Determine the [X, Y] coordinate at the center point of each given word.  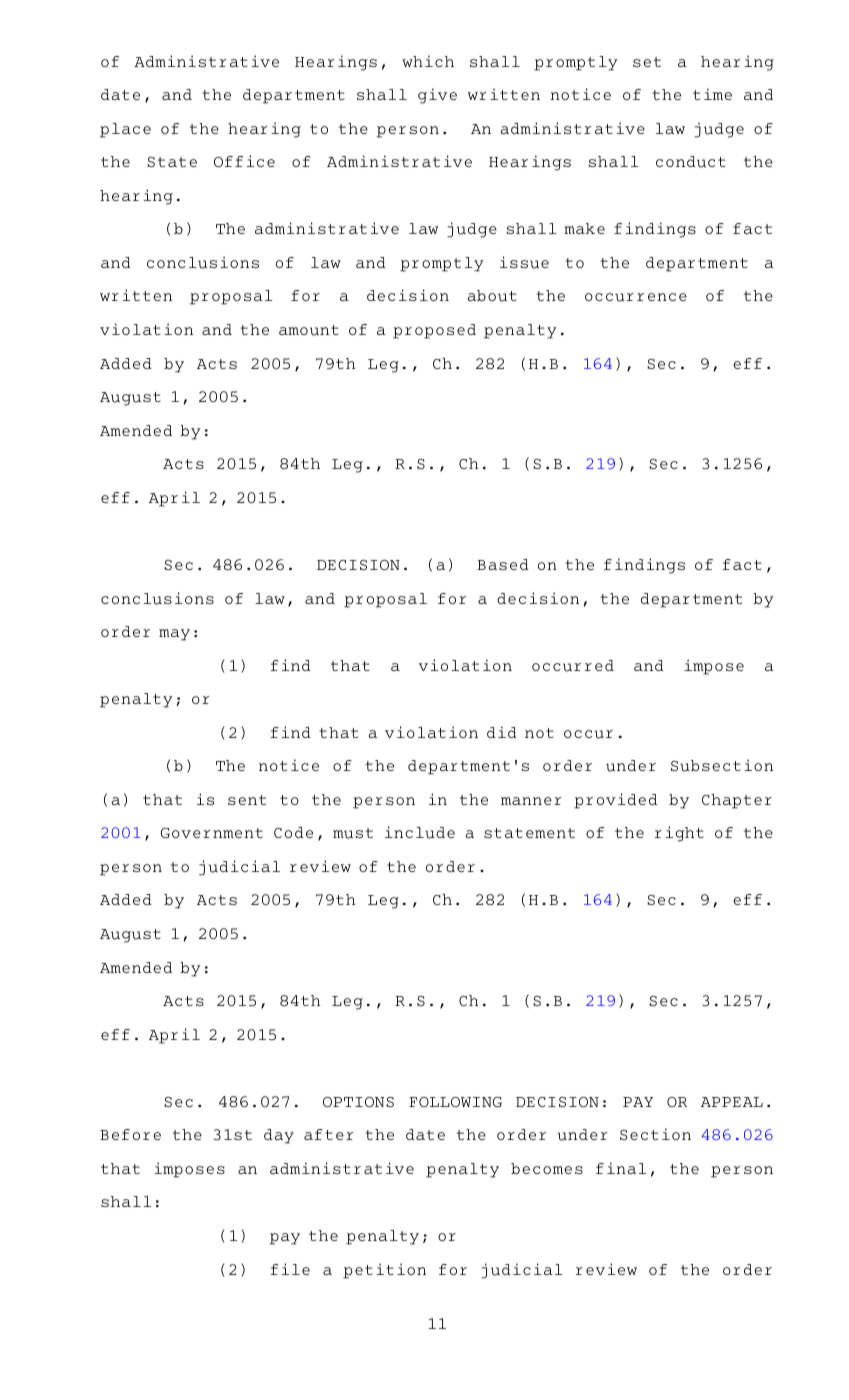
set [647, 62]
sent [247, 800]
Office [244, 161]
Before [130, 1134]
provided [615, 801]
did [502, 732]
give [437, 96]
